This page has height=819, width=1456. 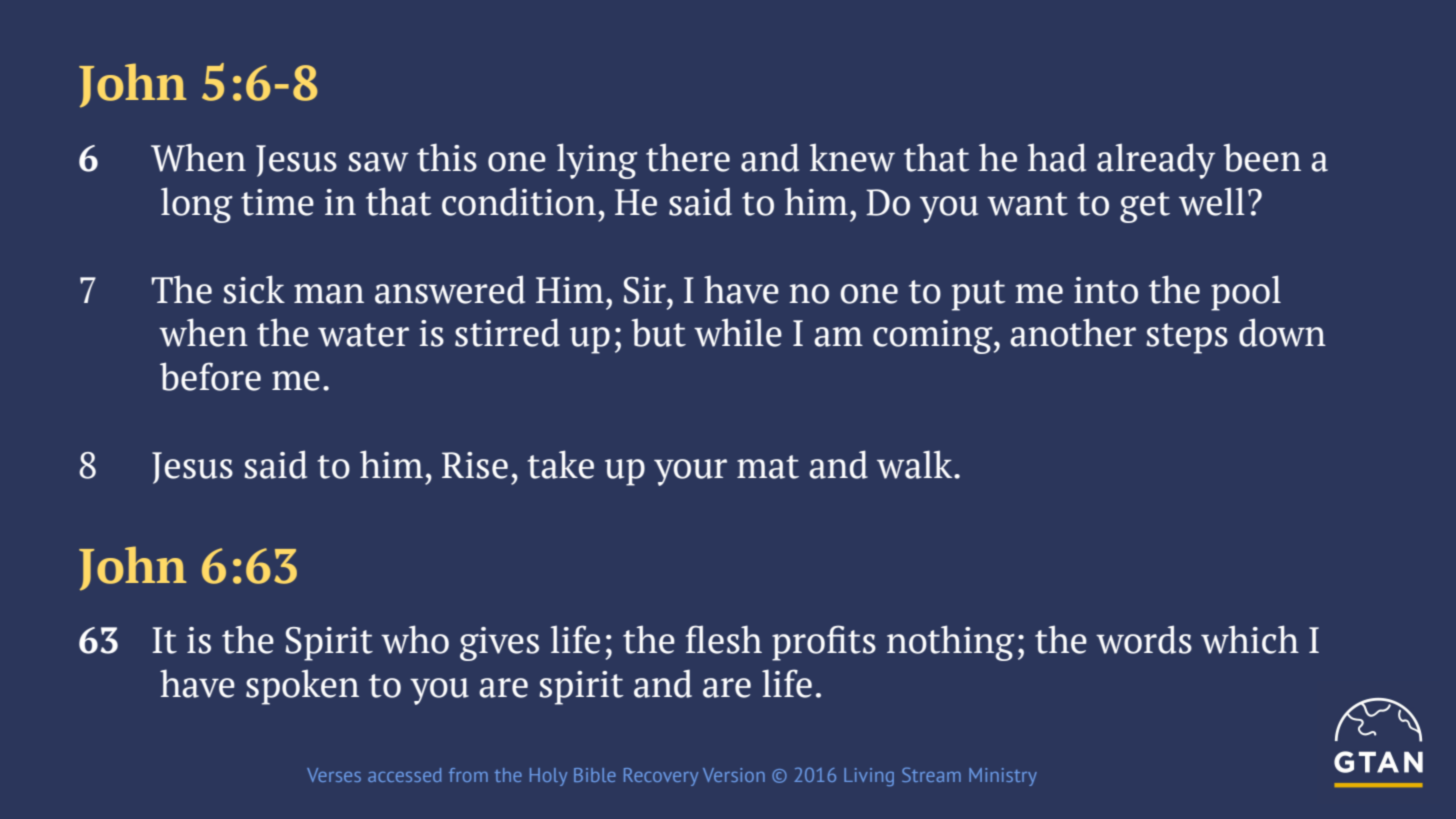 What do you see at coordinates (334, 775) in the page?
I see `Verses` at bounding box center [334, 775].
